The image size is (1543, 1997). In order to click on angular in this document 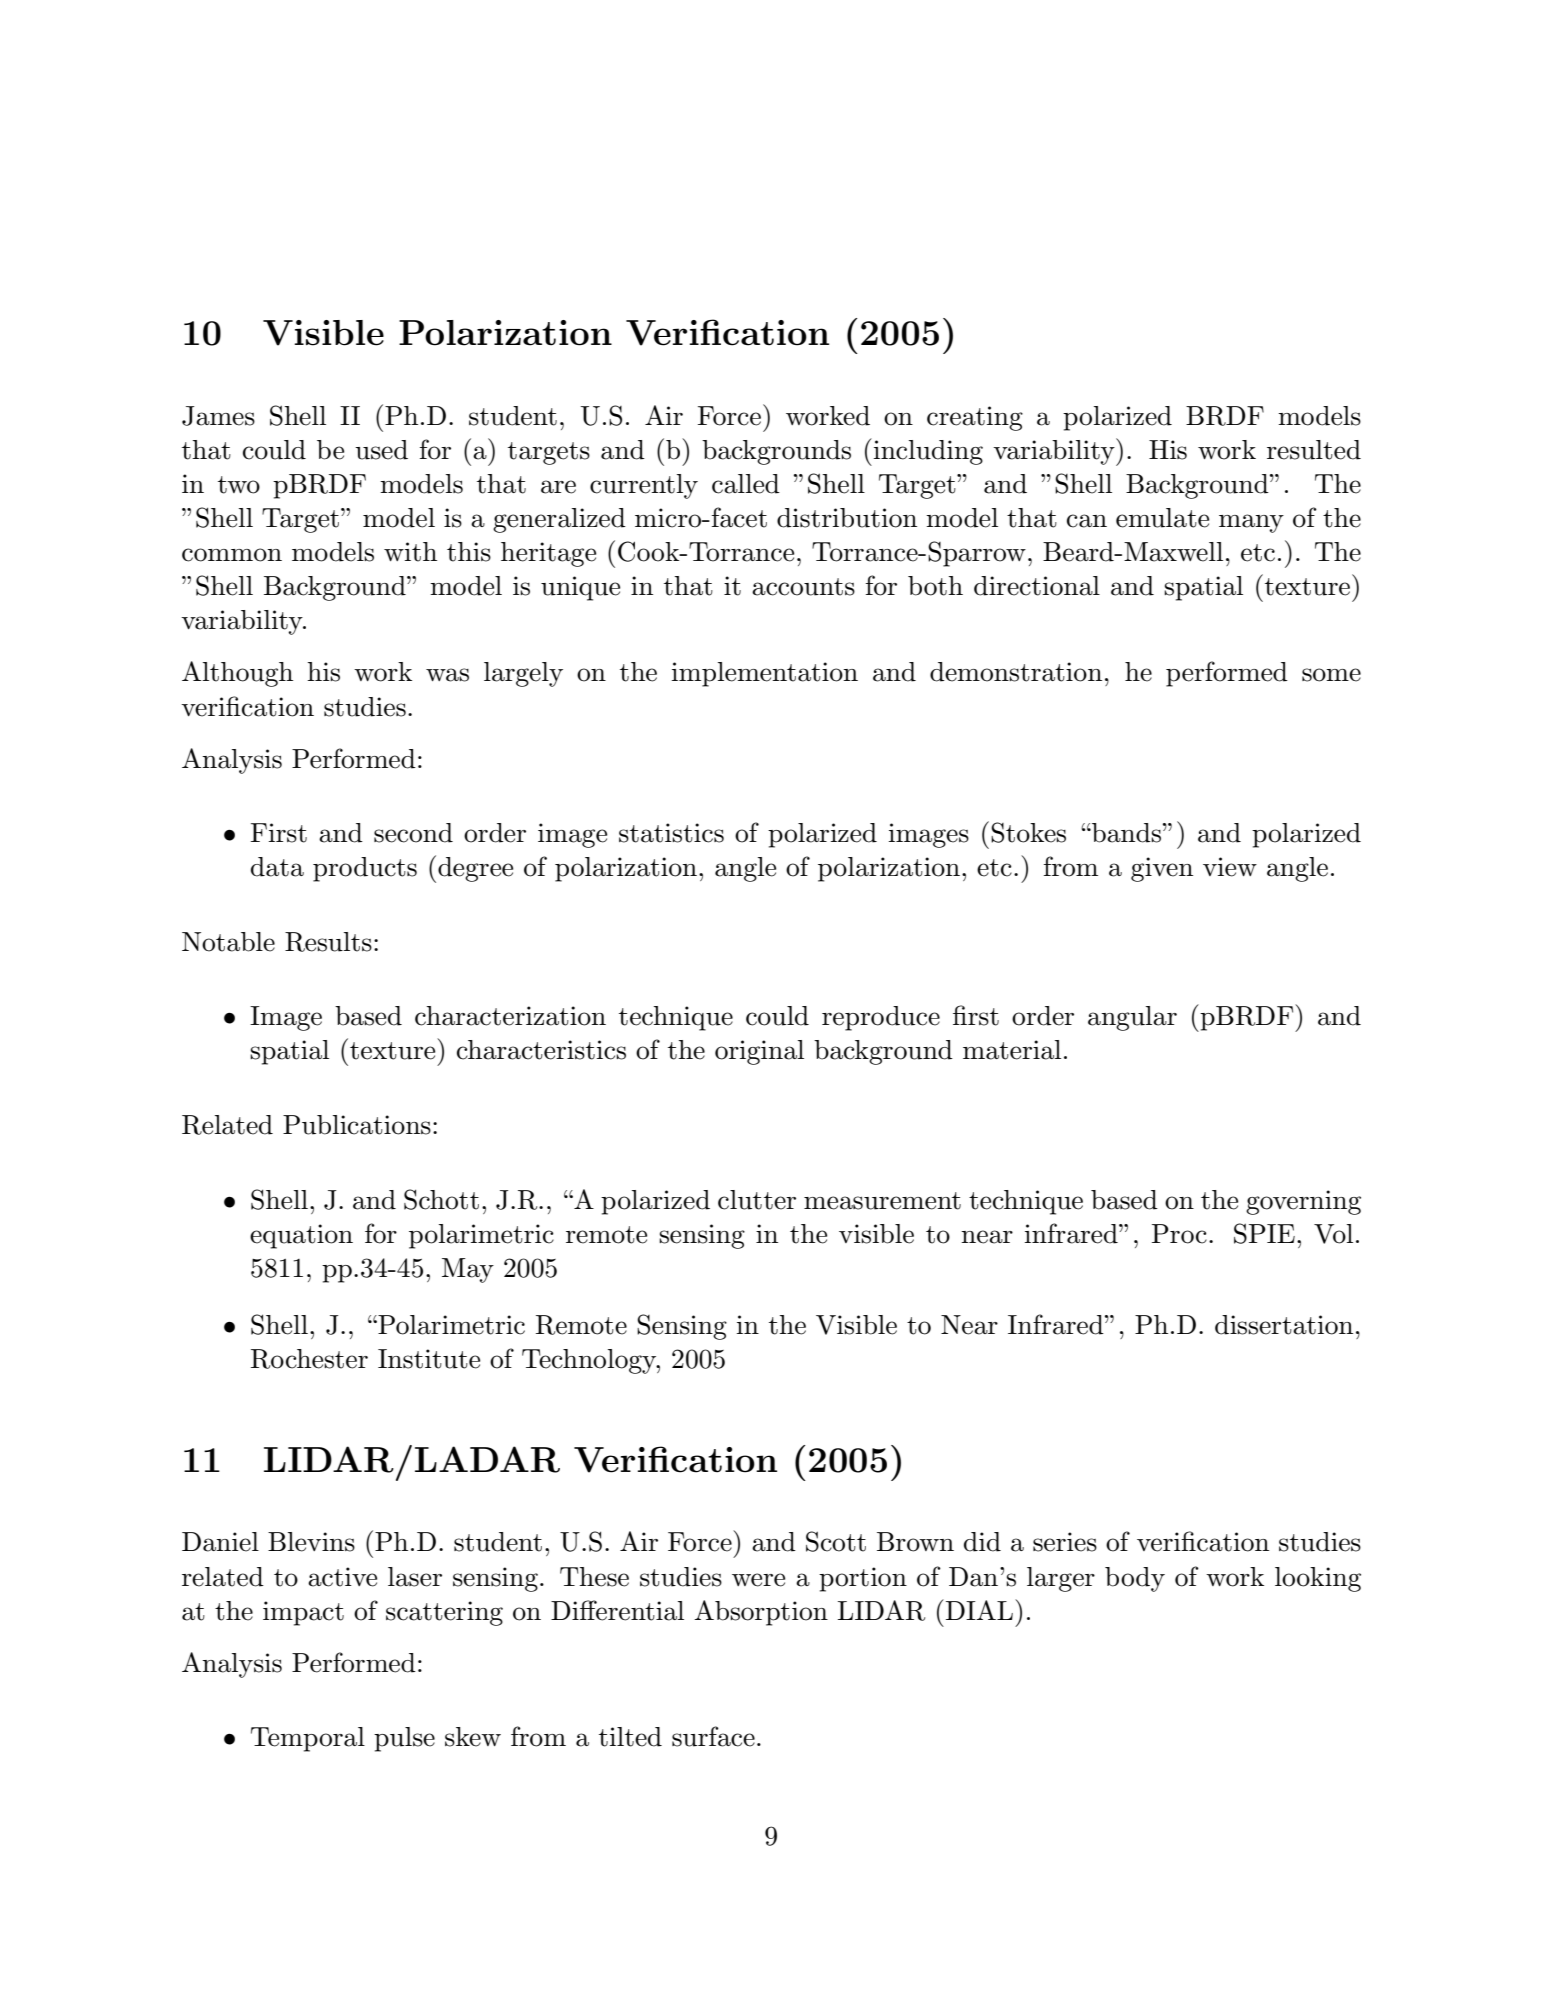, I will do `click(1132, 1018)`.
